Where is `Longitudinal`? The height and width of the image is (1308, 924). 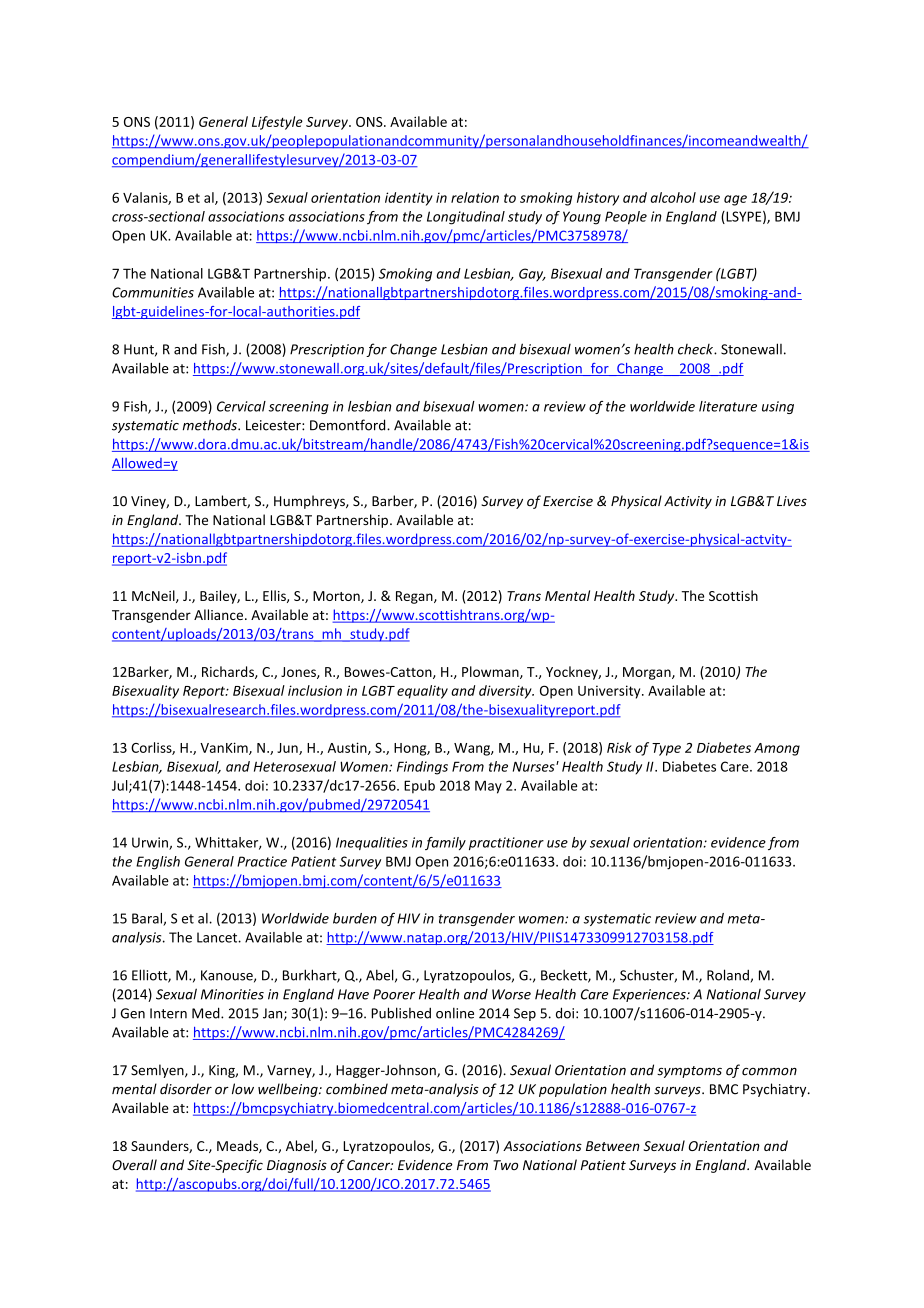
Longitudinal is located at coordinates (466, 218).
